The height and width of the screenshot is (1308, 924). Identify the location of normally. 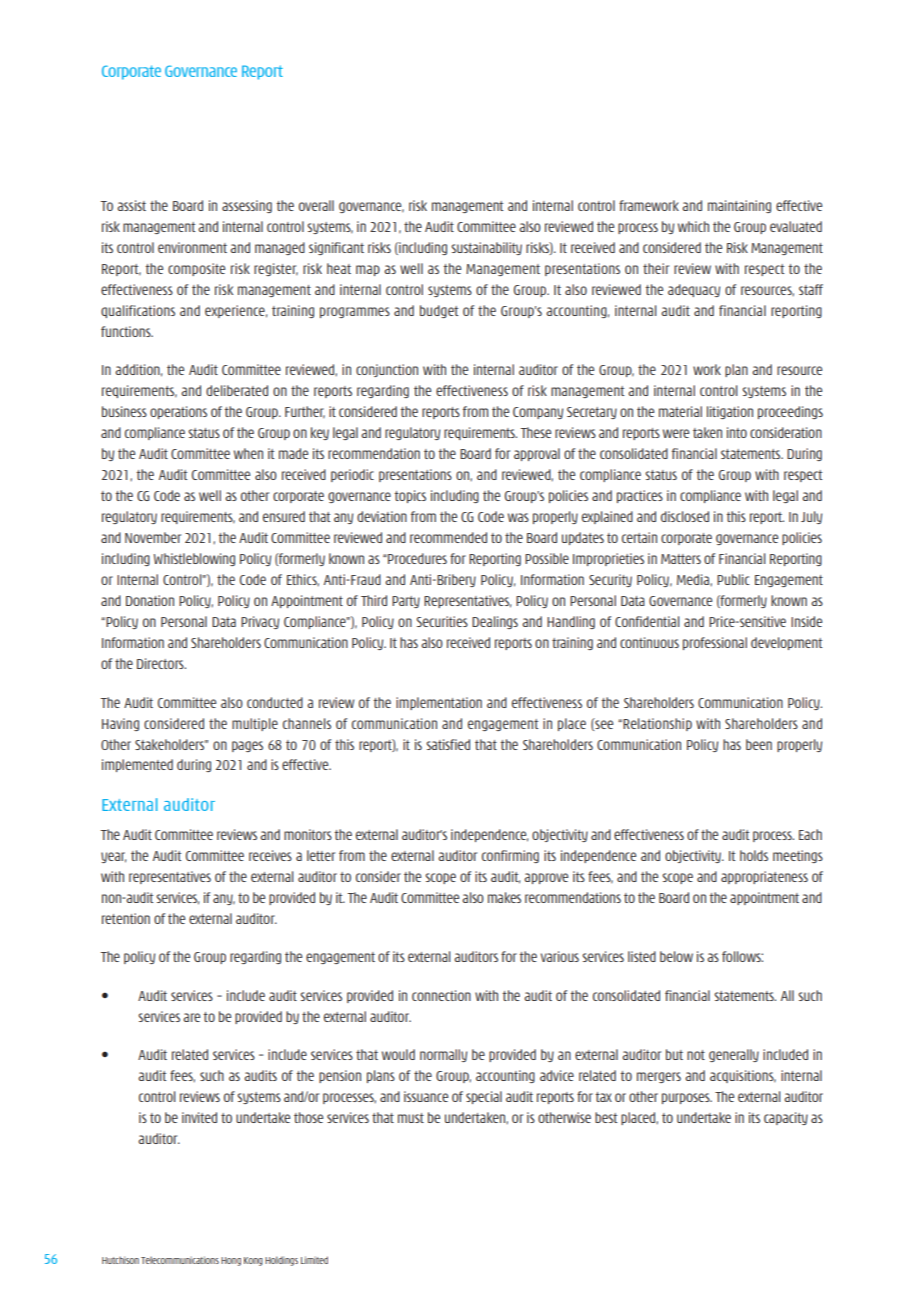
(443, 1055).
